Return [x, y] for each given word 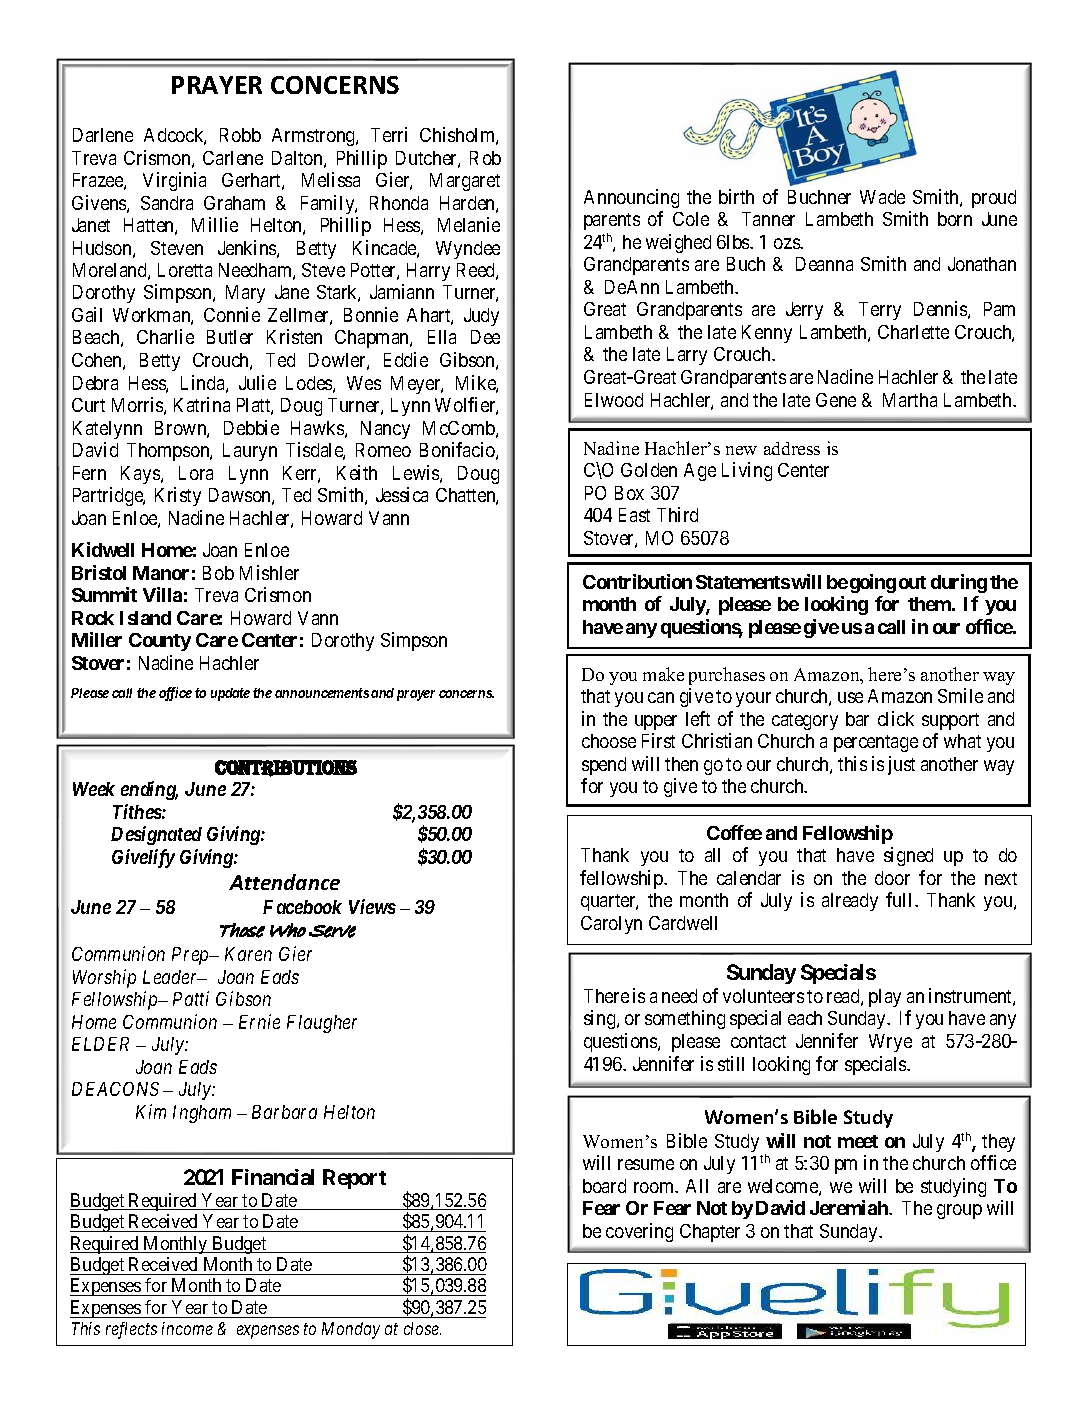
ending [149, 790]
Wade [882, 197]
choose [609, 741]
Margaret [465, 182]
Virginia [174, 181]
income [187, 1328]
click [896, 718]
